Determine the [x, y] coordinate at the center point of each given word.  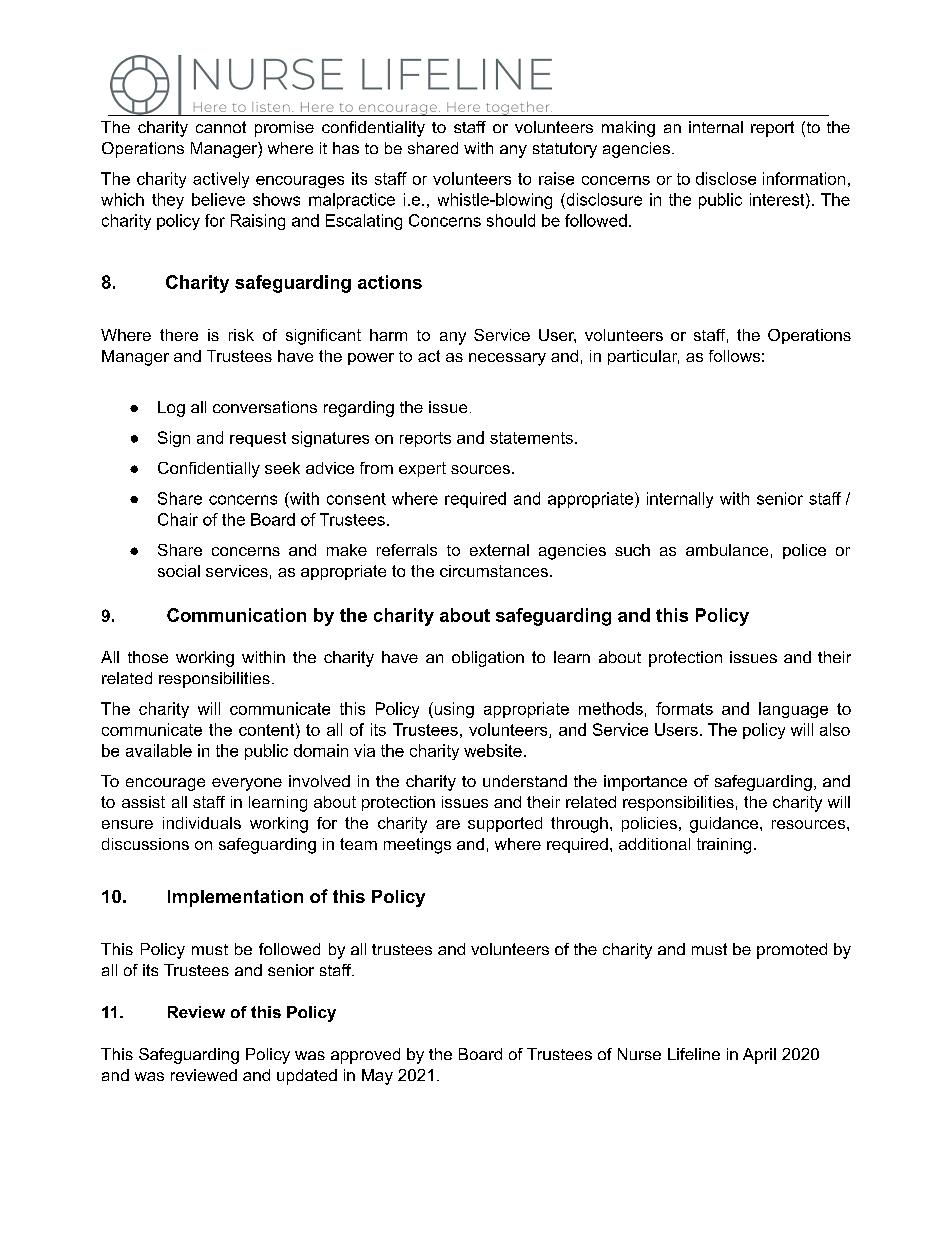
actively [221, 180]
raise [556, 178]
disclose [726, 178]
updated [307, 1077]
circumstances [494, 571]
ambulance [727, 550]
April [759, 1056]
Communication [236, 615]
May [377, 1077]
